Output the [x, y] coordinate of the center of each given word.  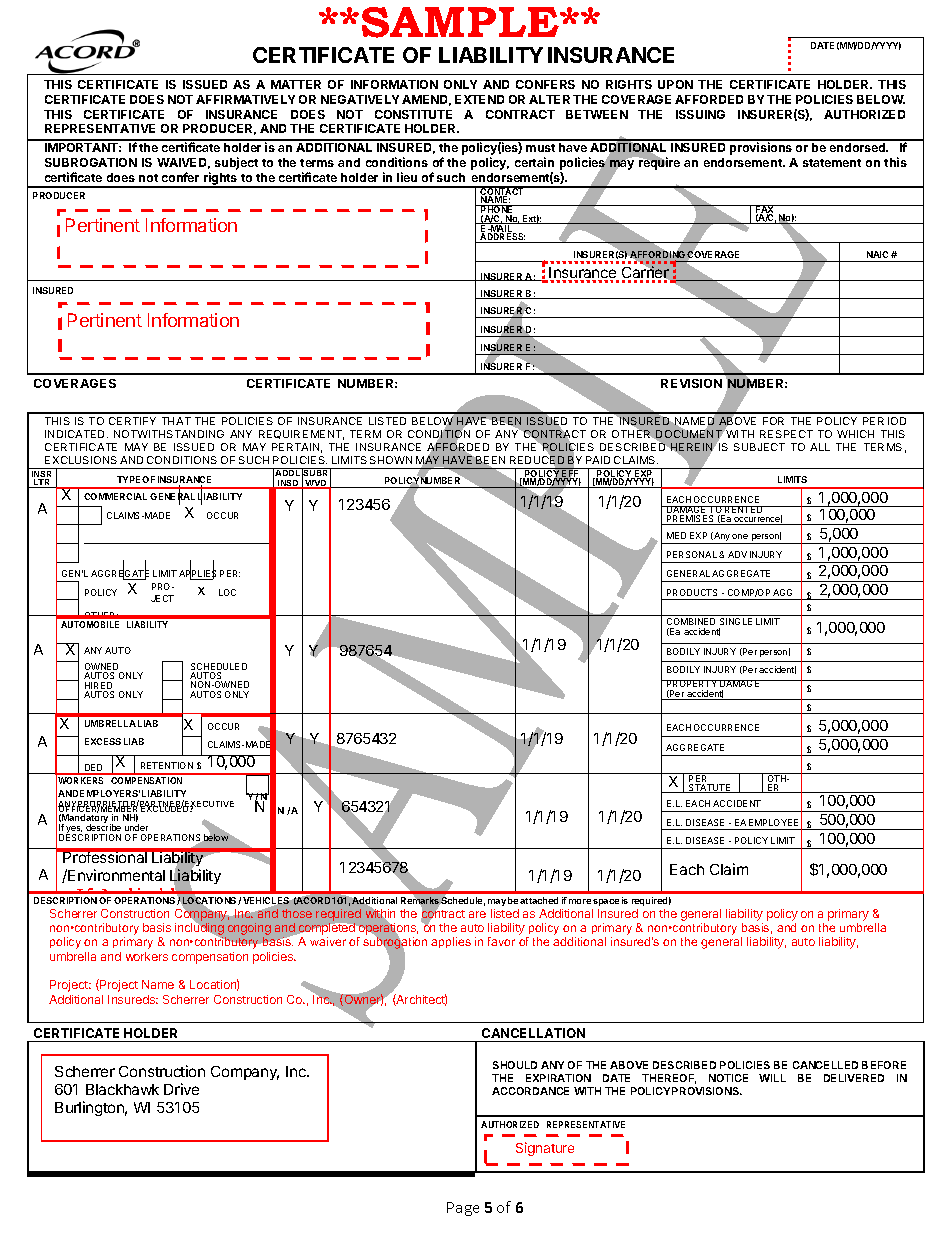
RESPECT [786, 434]
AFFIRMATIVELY [245, 99]
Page [463, 1209]
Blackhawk [122, 1089]
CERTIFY [132, 421]
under [136, 827]
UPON [675, 84]
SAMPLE [461, 22]
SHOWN [391, 460]
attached [539, 900]
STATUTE [710, 788]
